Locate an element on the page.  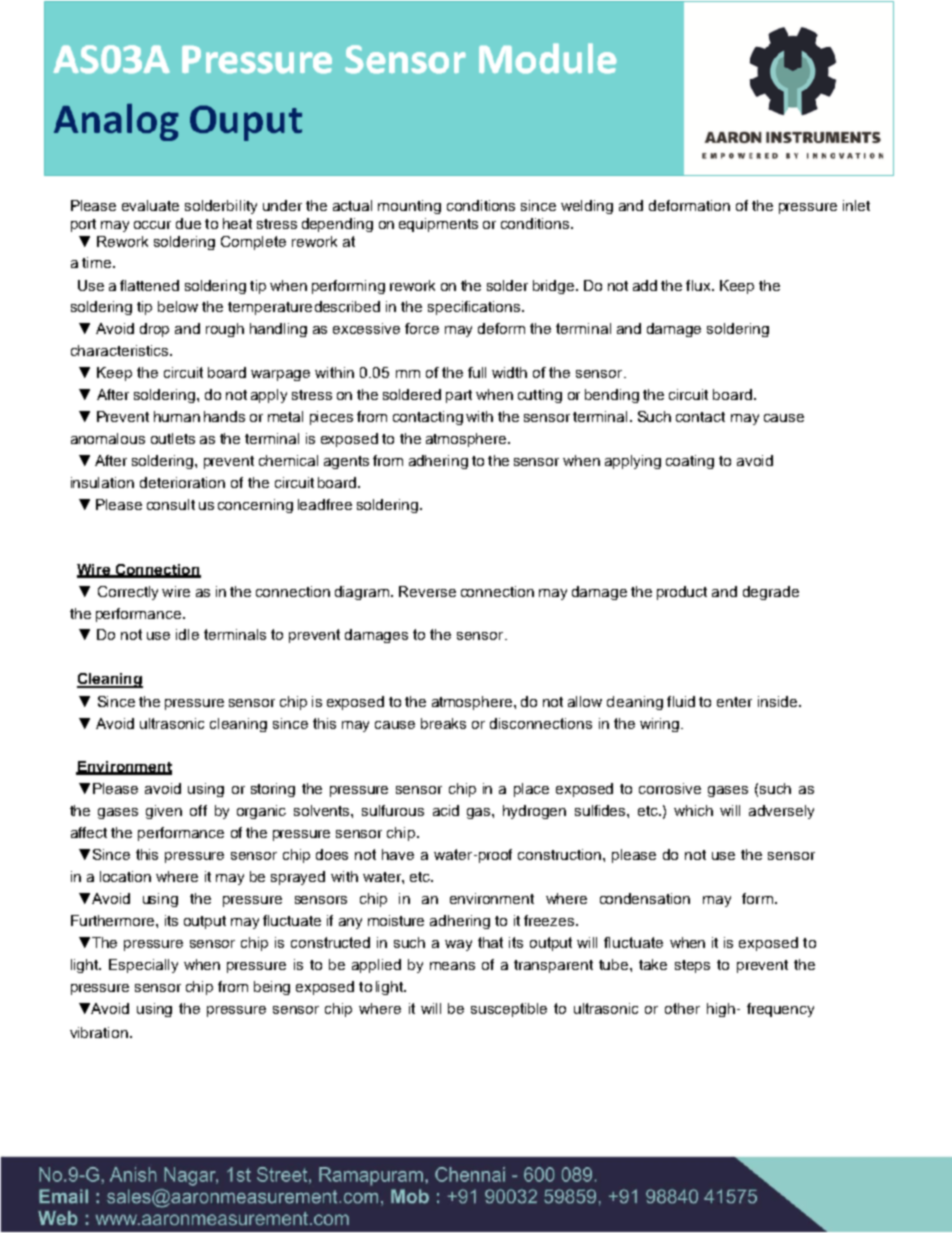
deterioration is located at coordinates (182, 482).
